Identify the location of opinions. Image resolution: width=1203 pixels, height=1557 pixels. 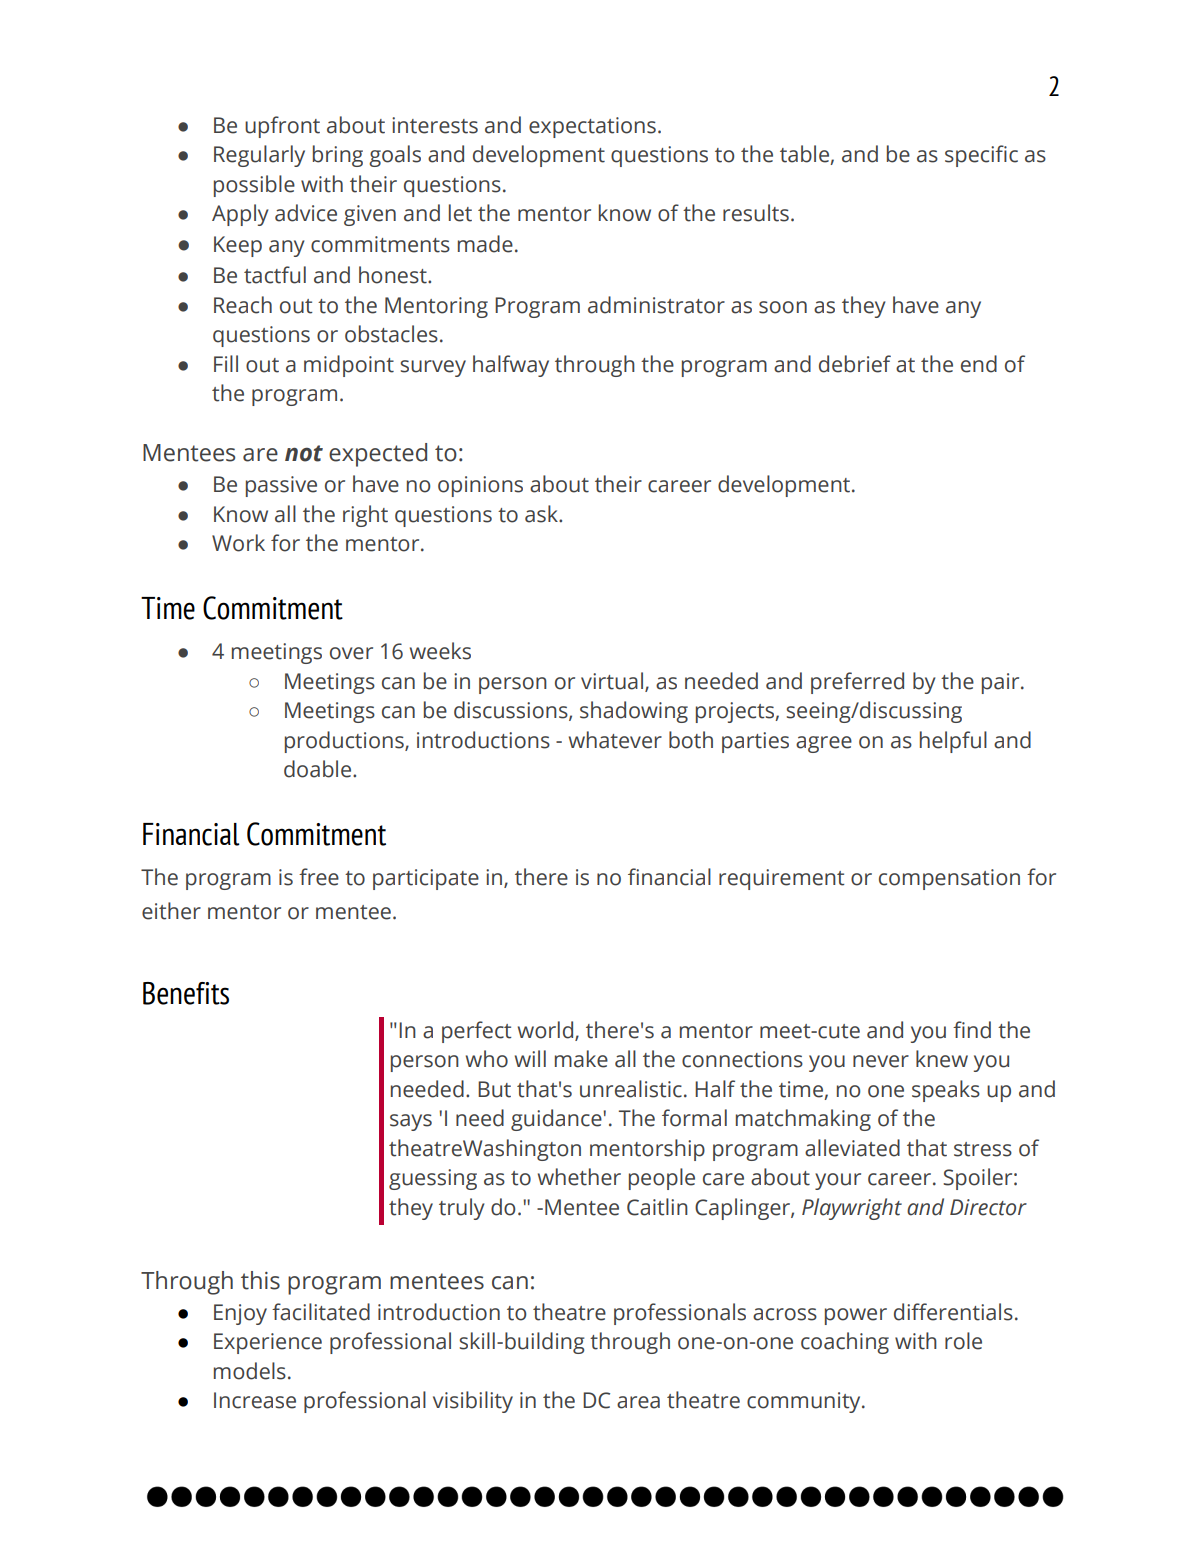
(480, 486).
